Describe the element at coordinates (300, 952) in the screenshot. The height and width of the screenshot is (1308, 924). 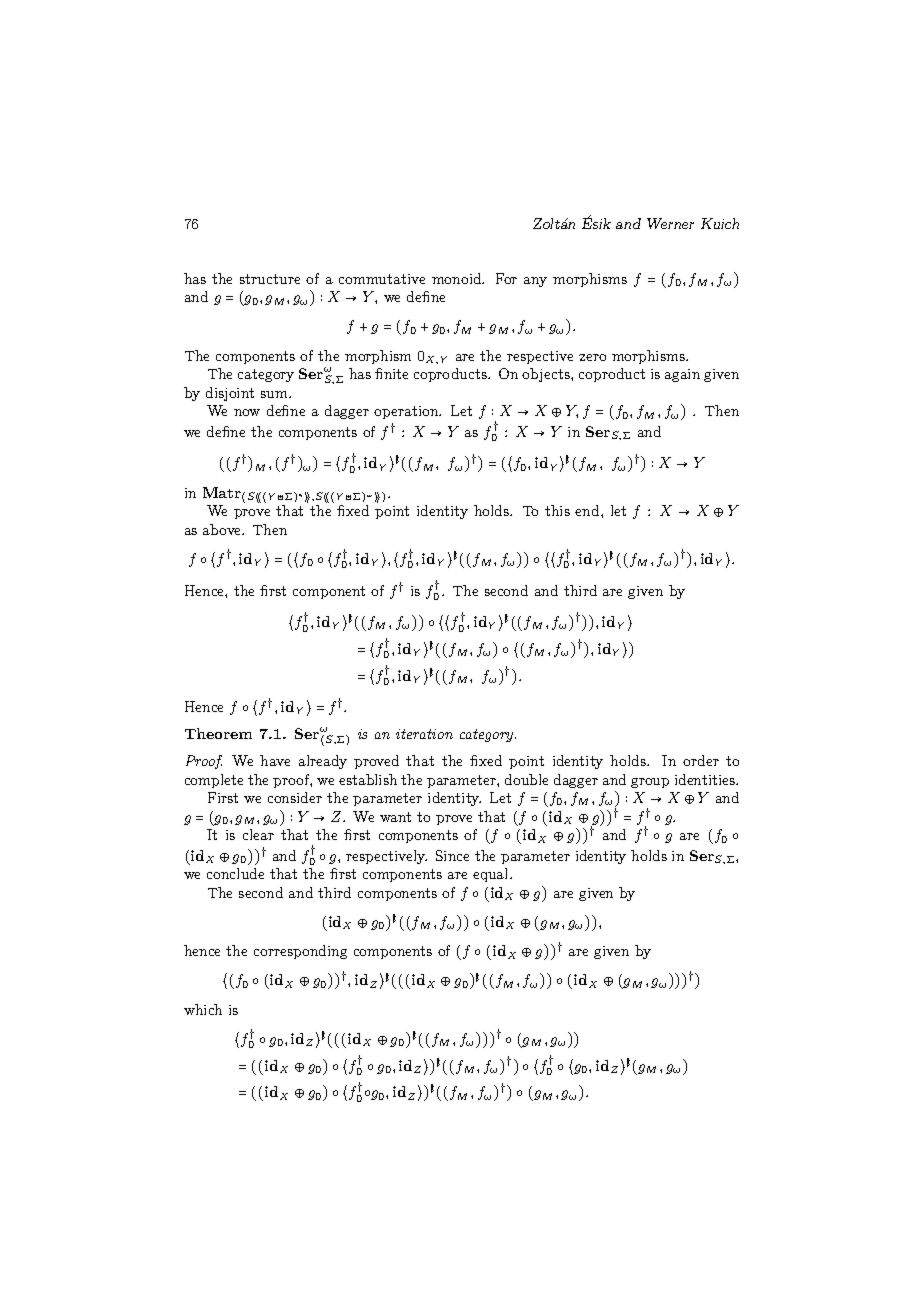
I see `corresponding` at that location.
